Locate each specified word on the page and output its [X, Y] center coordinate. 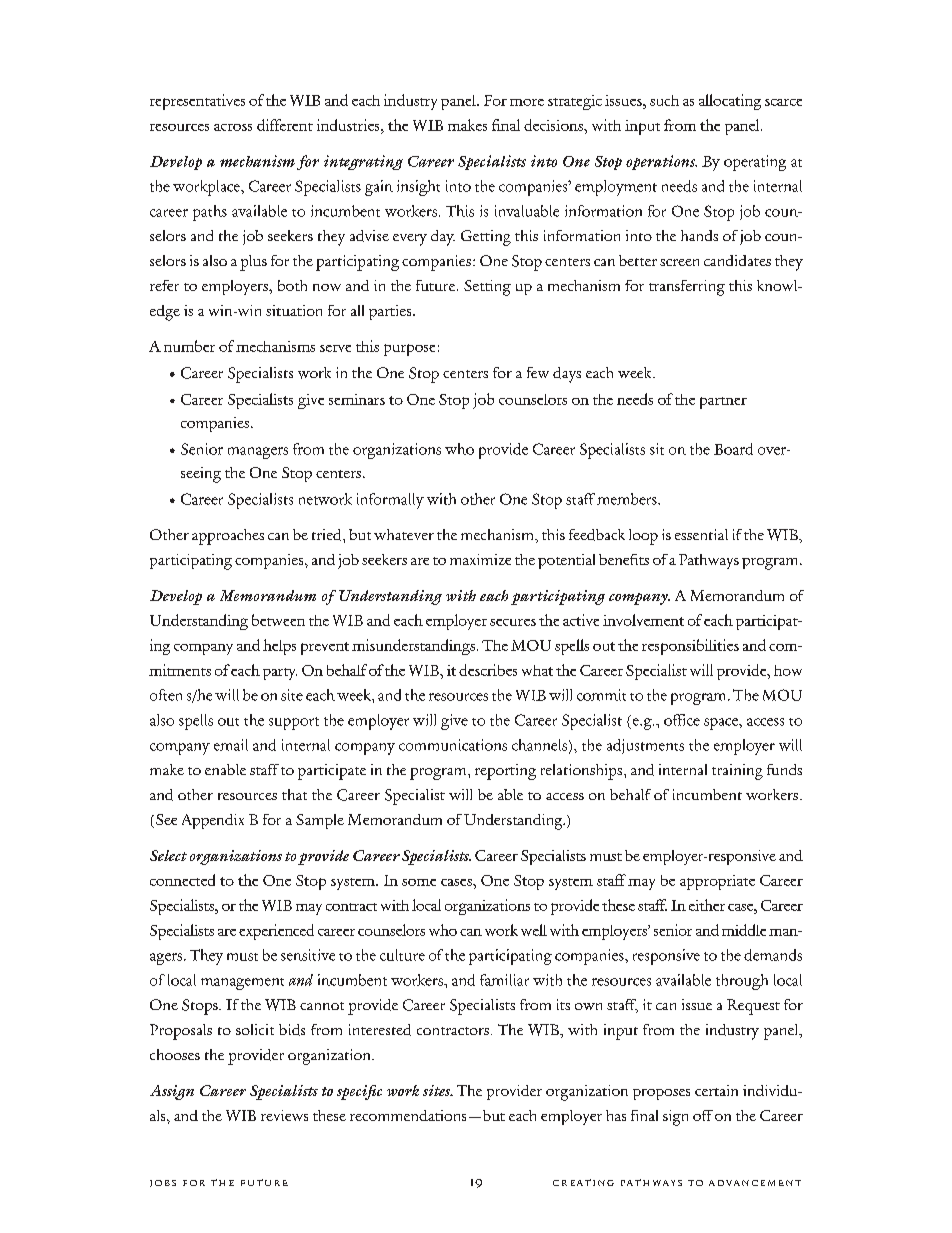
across [233, 127]
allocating [730, 102]
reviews [284, 1115]
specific [359, 1092]
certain [716, 1090]
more [527, 102]
